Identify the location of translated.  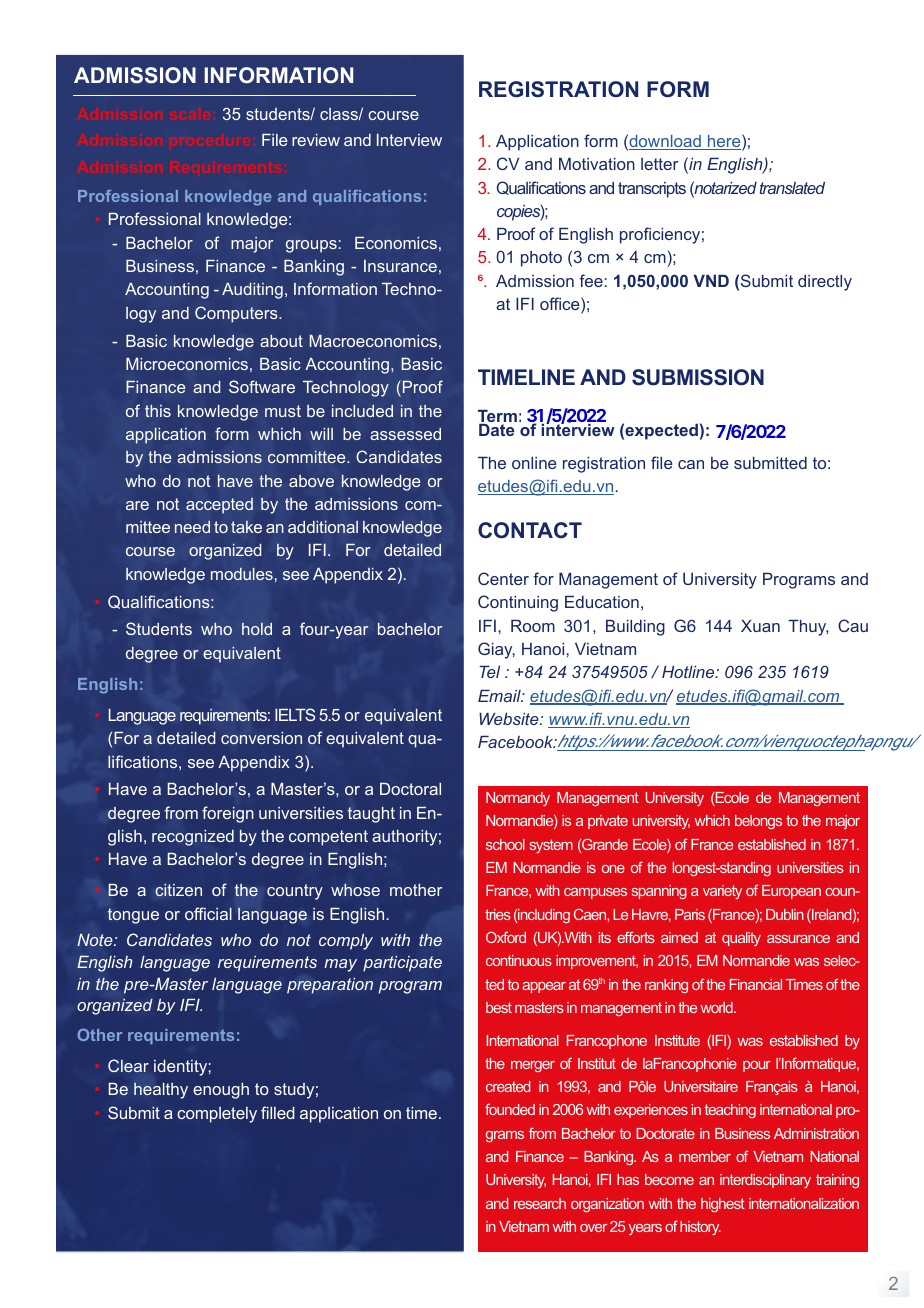
(792, 188).
